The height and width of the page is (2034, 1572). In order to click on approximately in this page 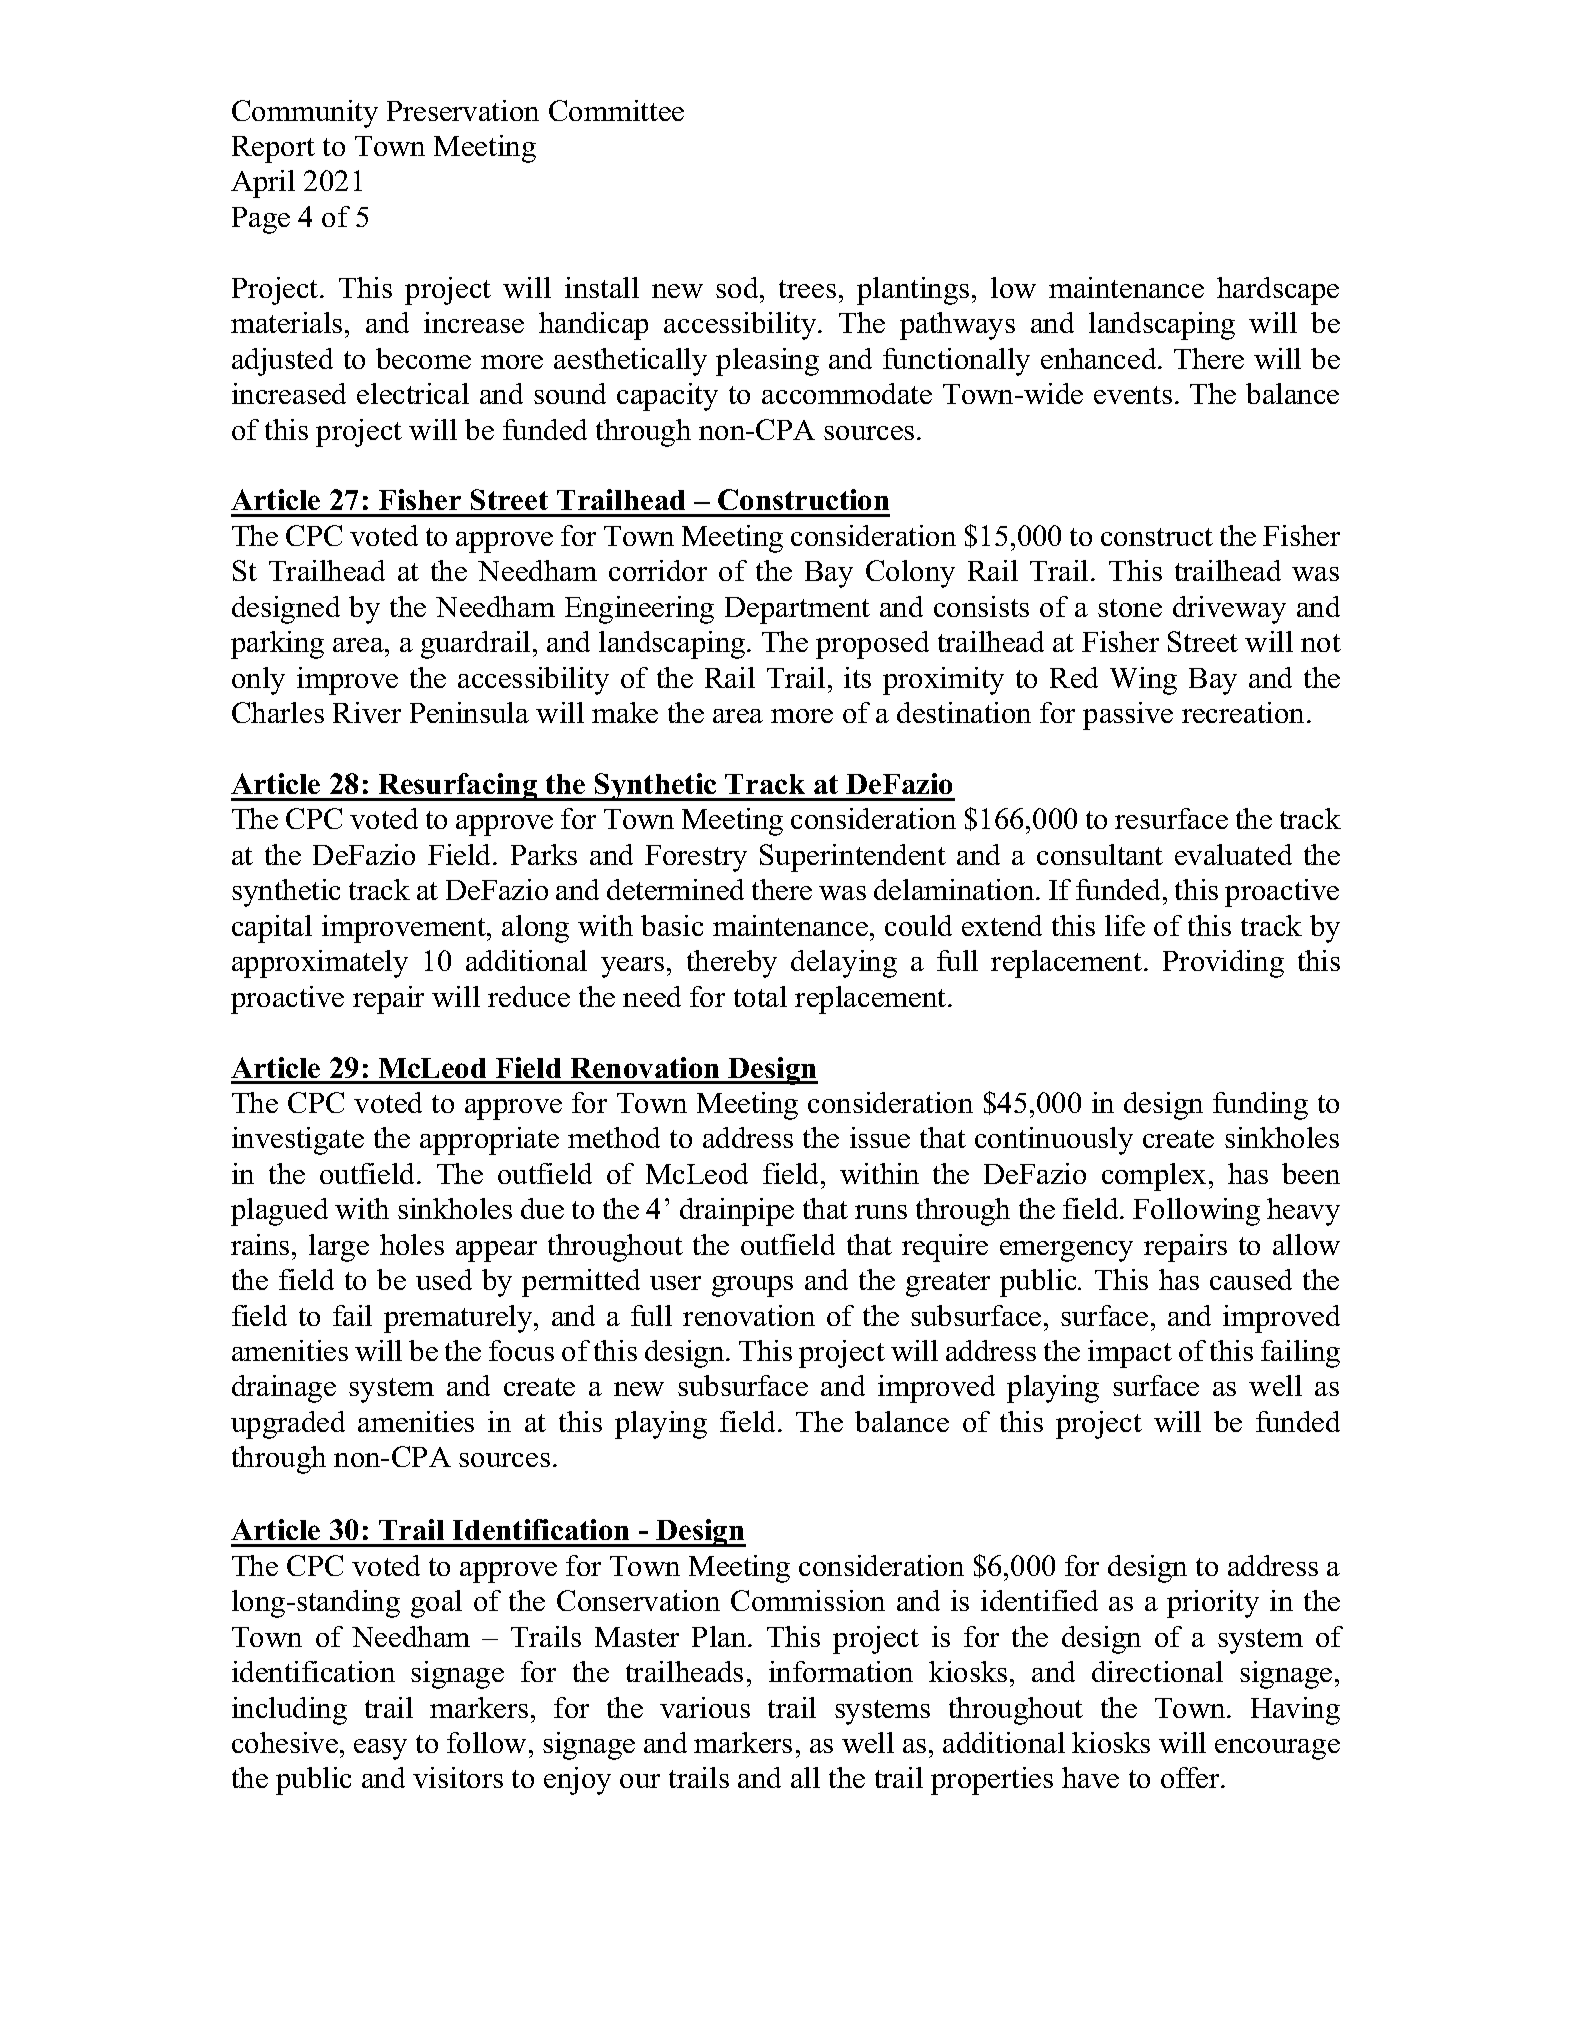, I will do `click(320, 964)`.
